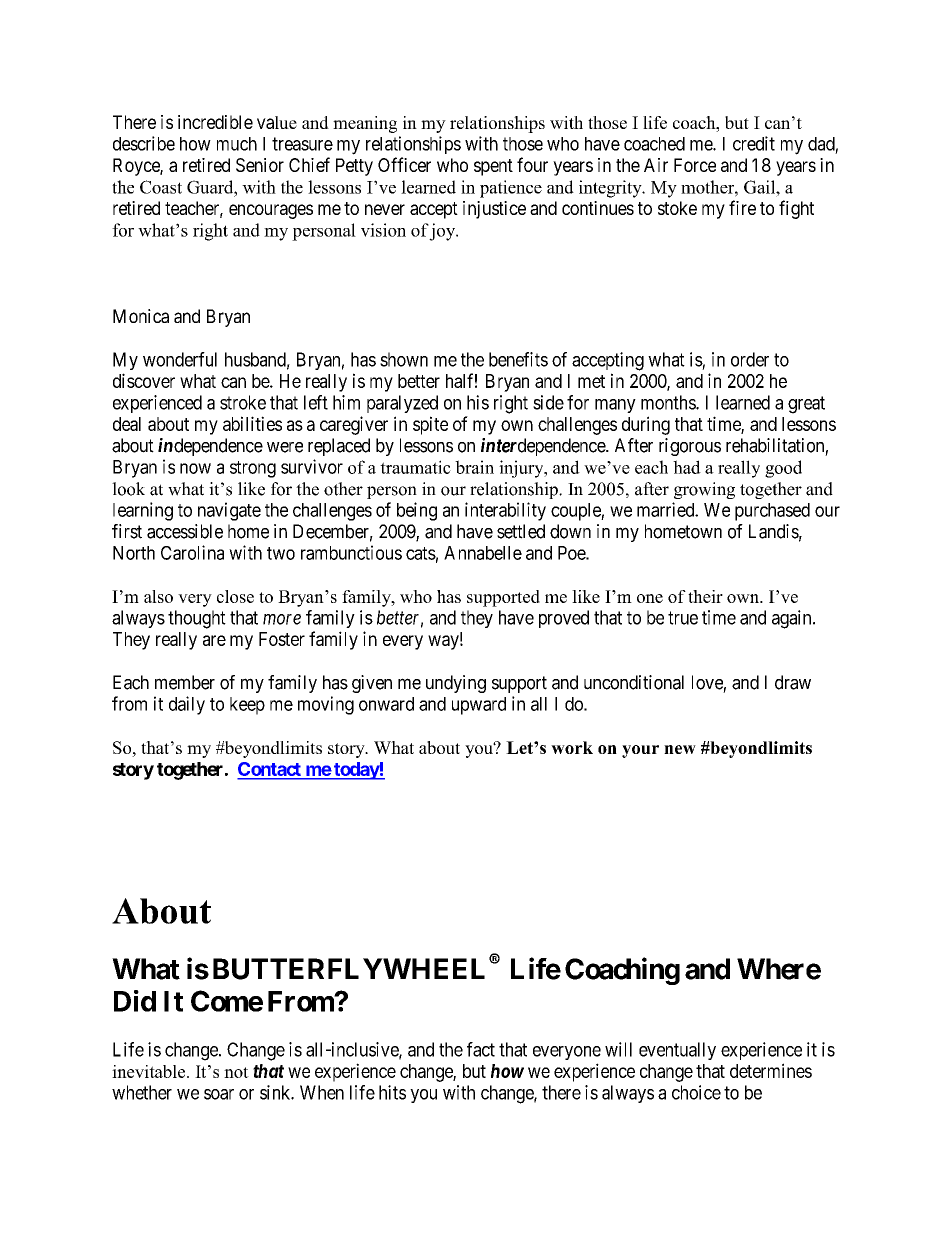  I want to click on not, so click(236, 1072).
